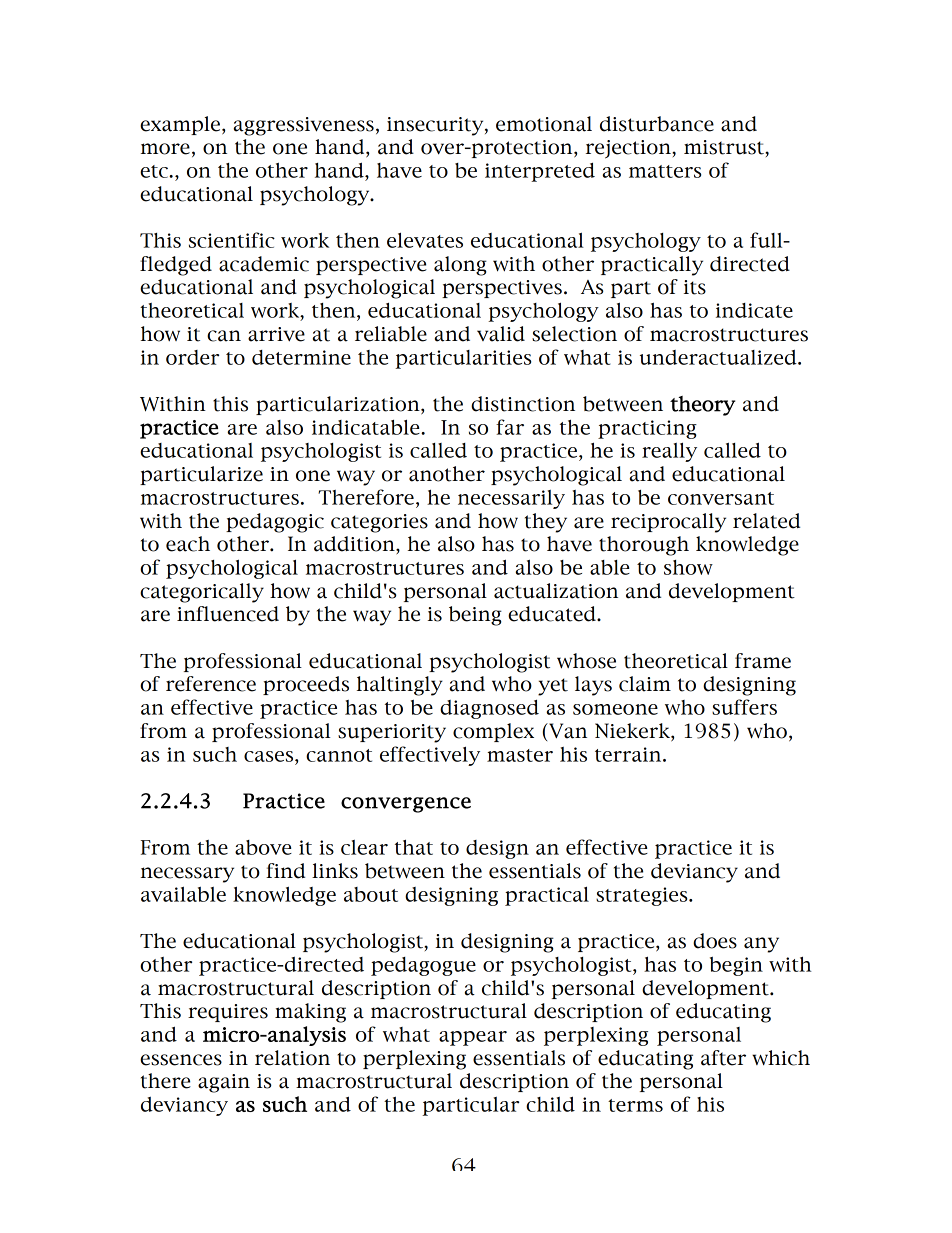 The image size is (952, 1233). Describe the element at coordinates (489, 709) in the screenshot. I see `diagnosed` at that location.
